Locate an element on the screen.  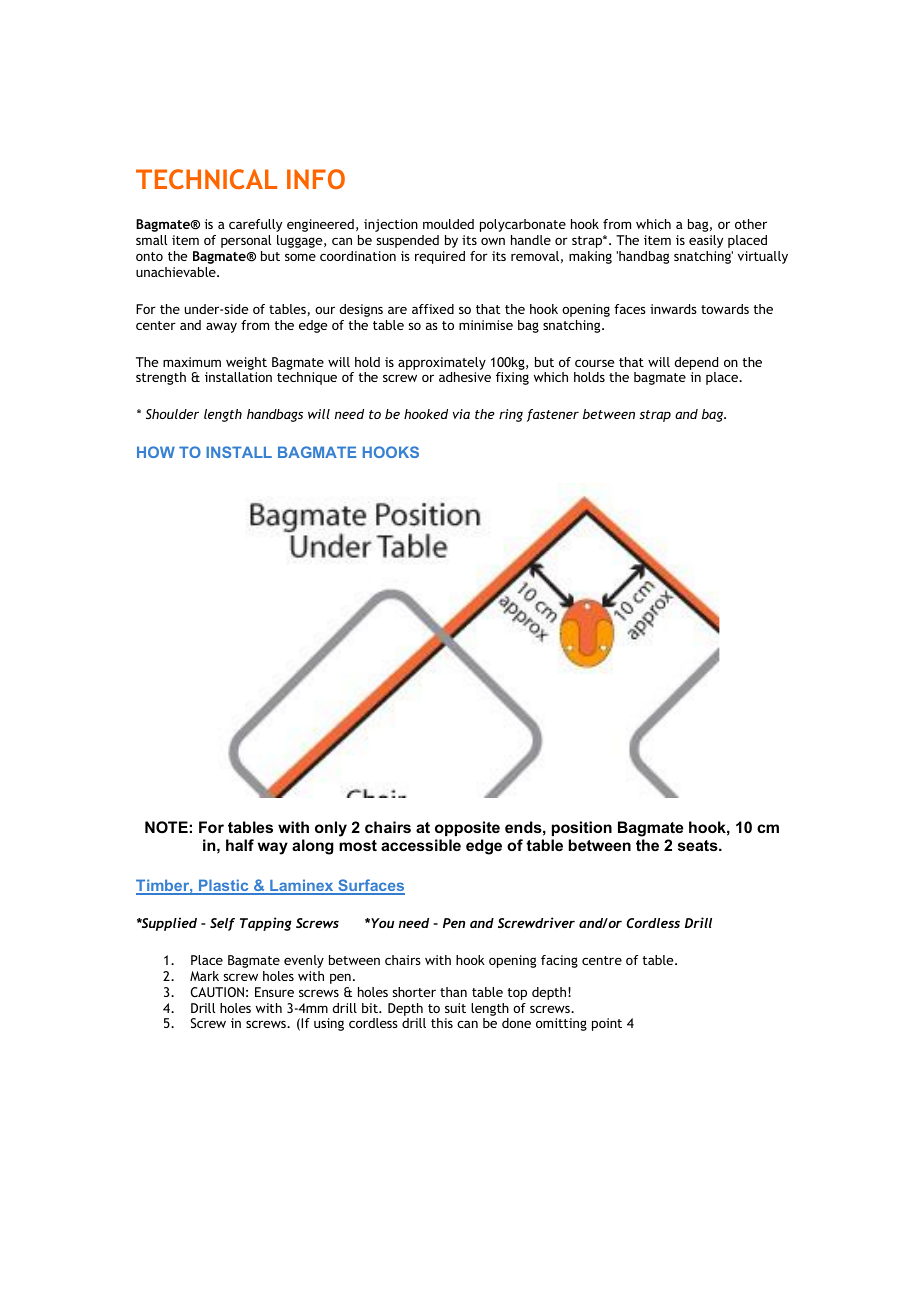
seats is located at coordinates (699, 845).
